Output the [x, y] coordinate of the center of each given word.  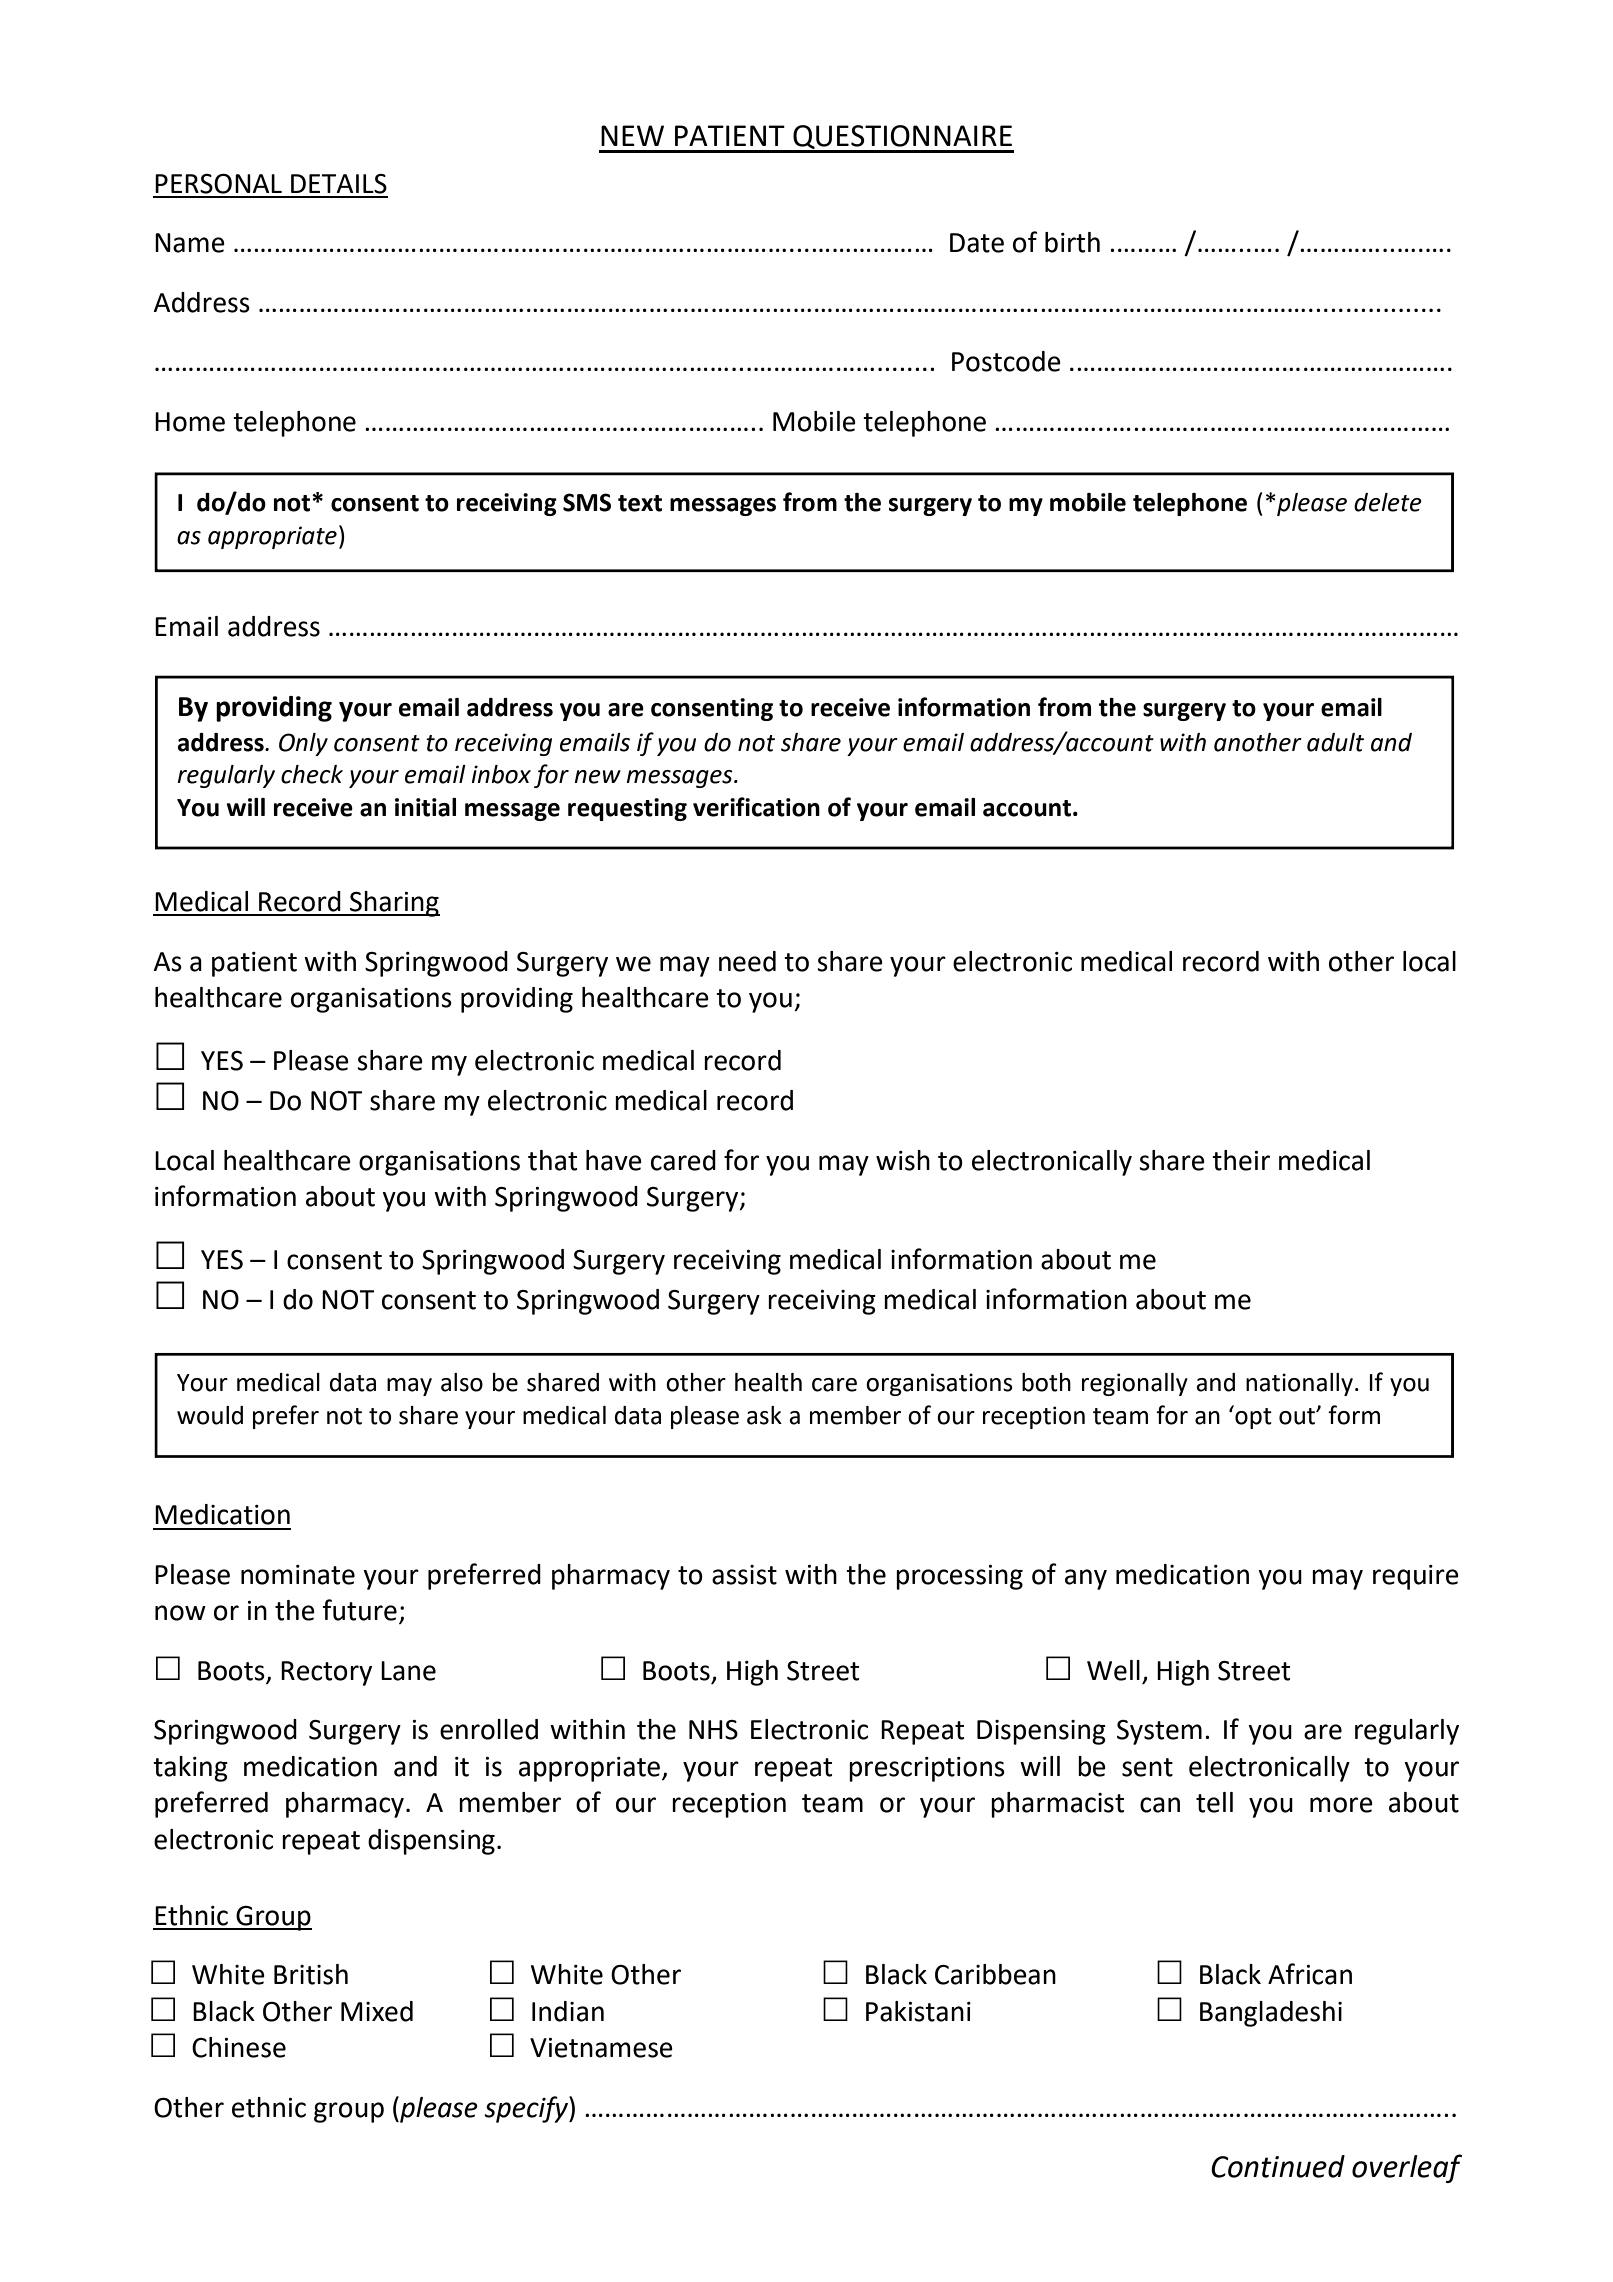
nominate [298, 1575]
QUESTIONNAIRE [902, 138]
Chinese [239, 2047]
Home [190, 422]
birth [1072, 242]
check [312, 774]
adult [1335, 742]
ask [764, 1415]
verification [756, 807]
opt [1252, 1417]
